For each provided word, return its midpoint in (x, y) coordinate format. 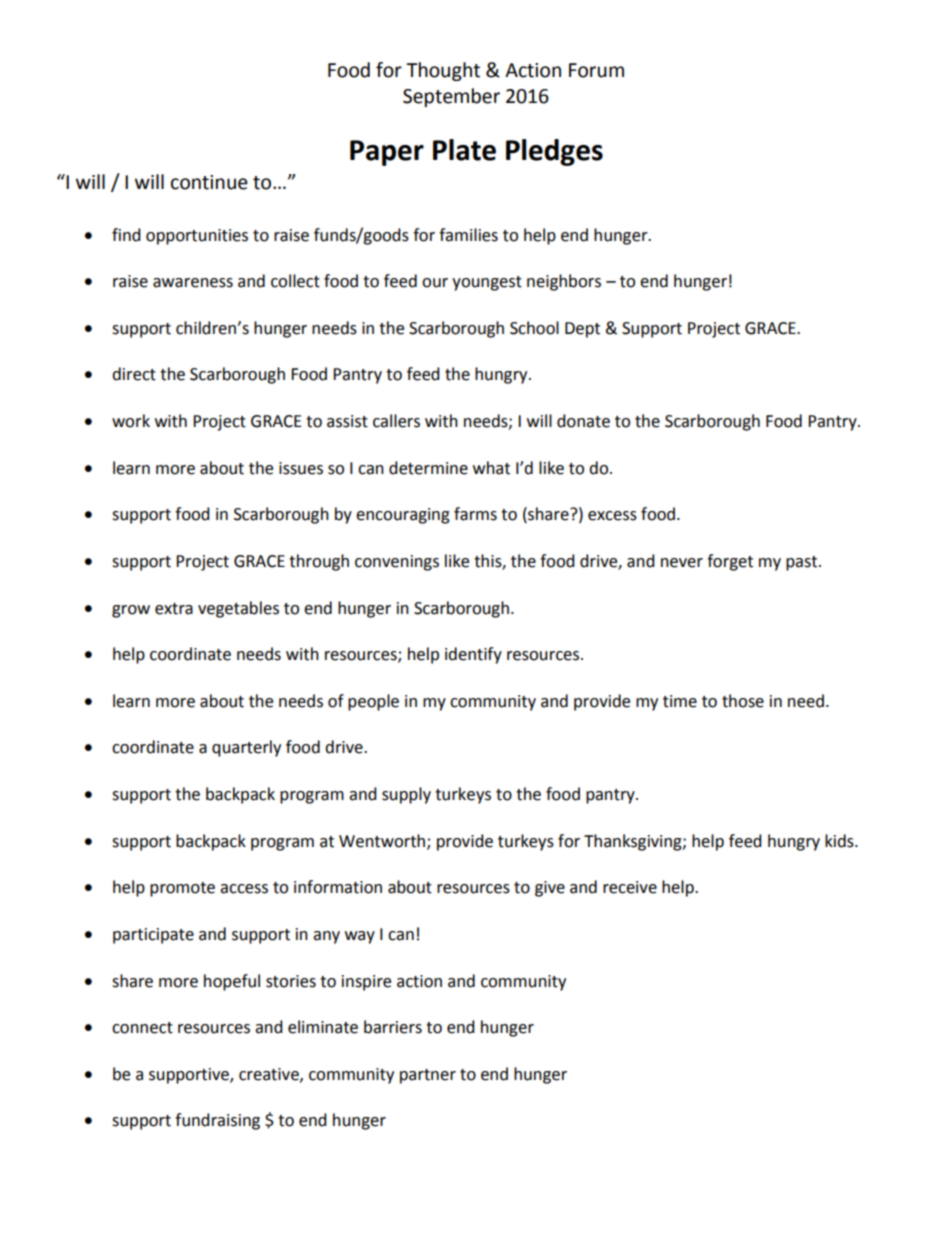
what (491, 468)
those (743, 701)
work (131, 421)
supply (406, 795)
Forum (596, 70)
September (451, 97)
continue (209, 182)
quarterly (246, 748)
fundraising (217, 1121)
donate (583, 421)
